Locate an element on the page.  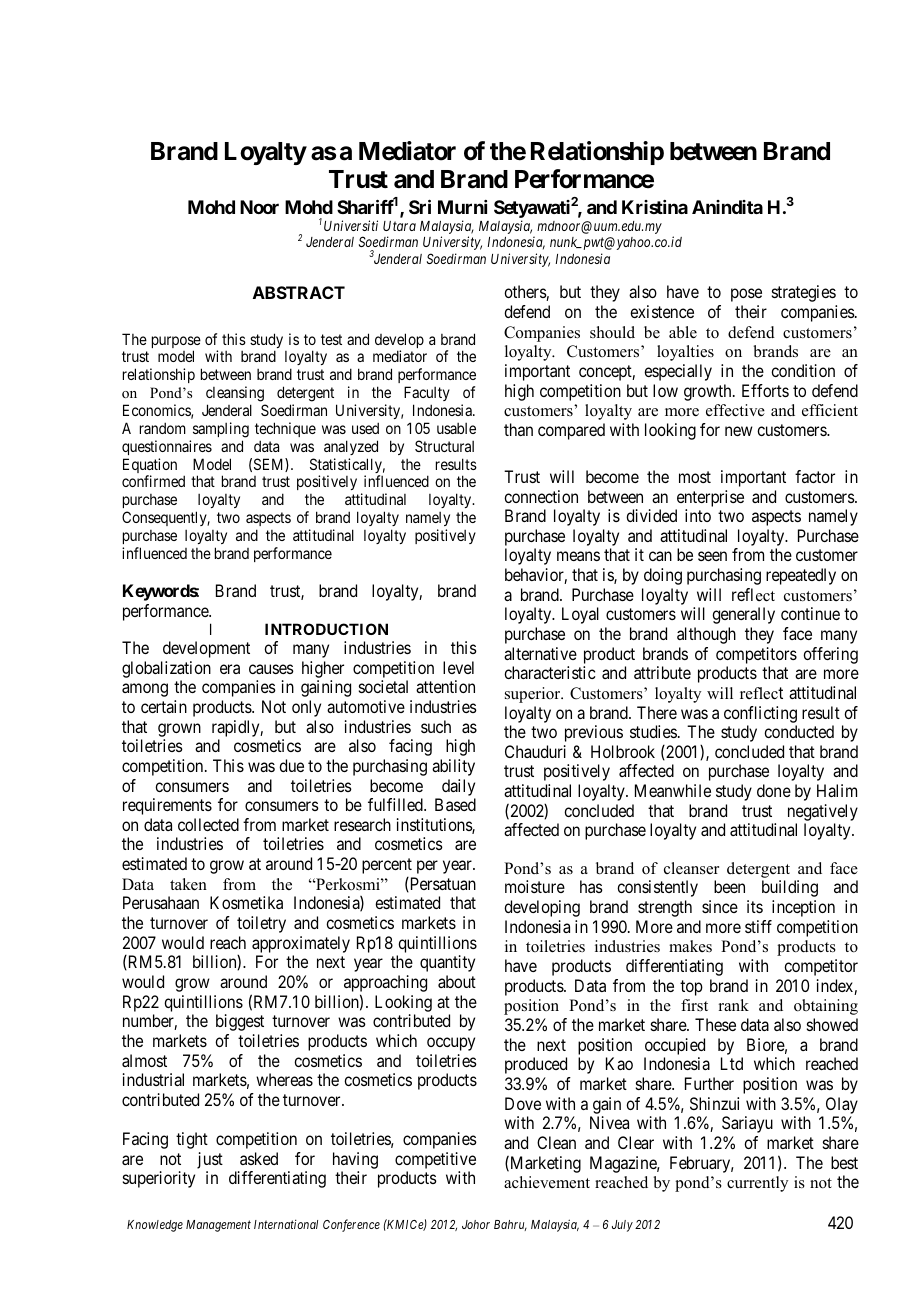
strategies is located at coordinates (804, 293).
